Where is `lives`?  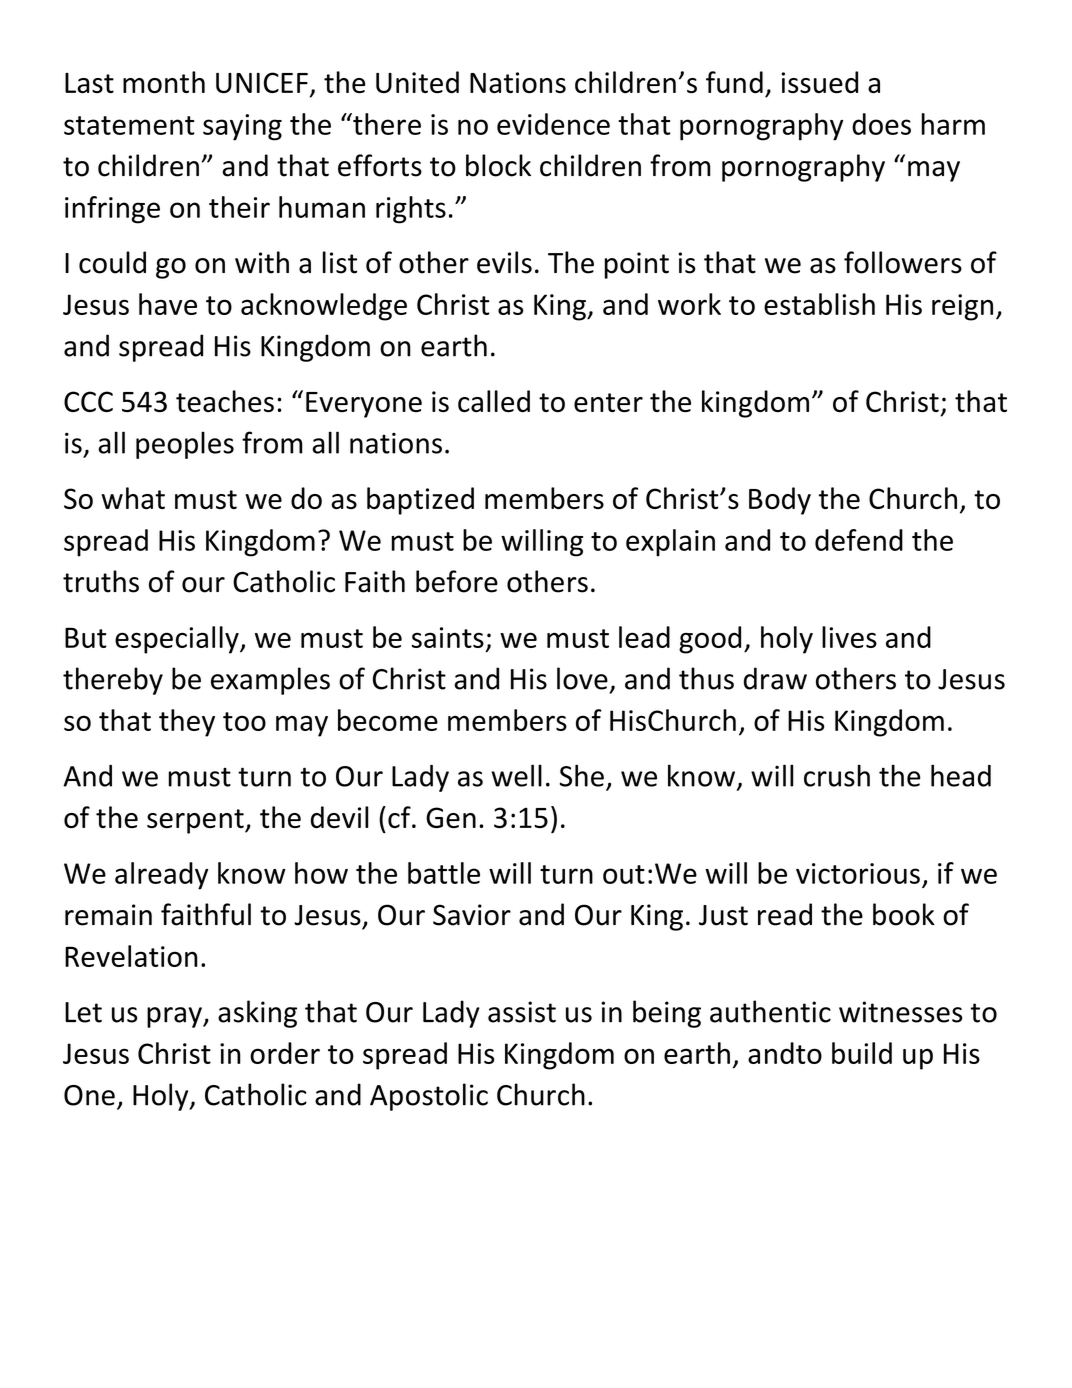
lives is located at coordinates (849, 637).
